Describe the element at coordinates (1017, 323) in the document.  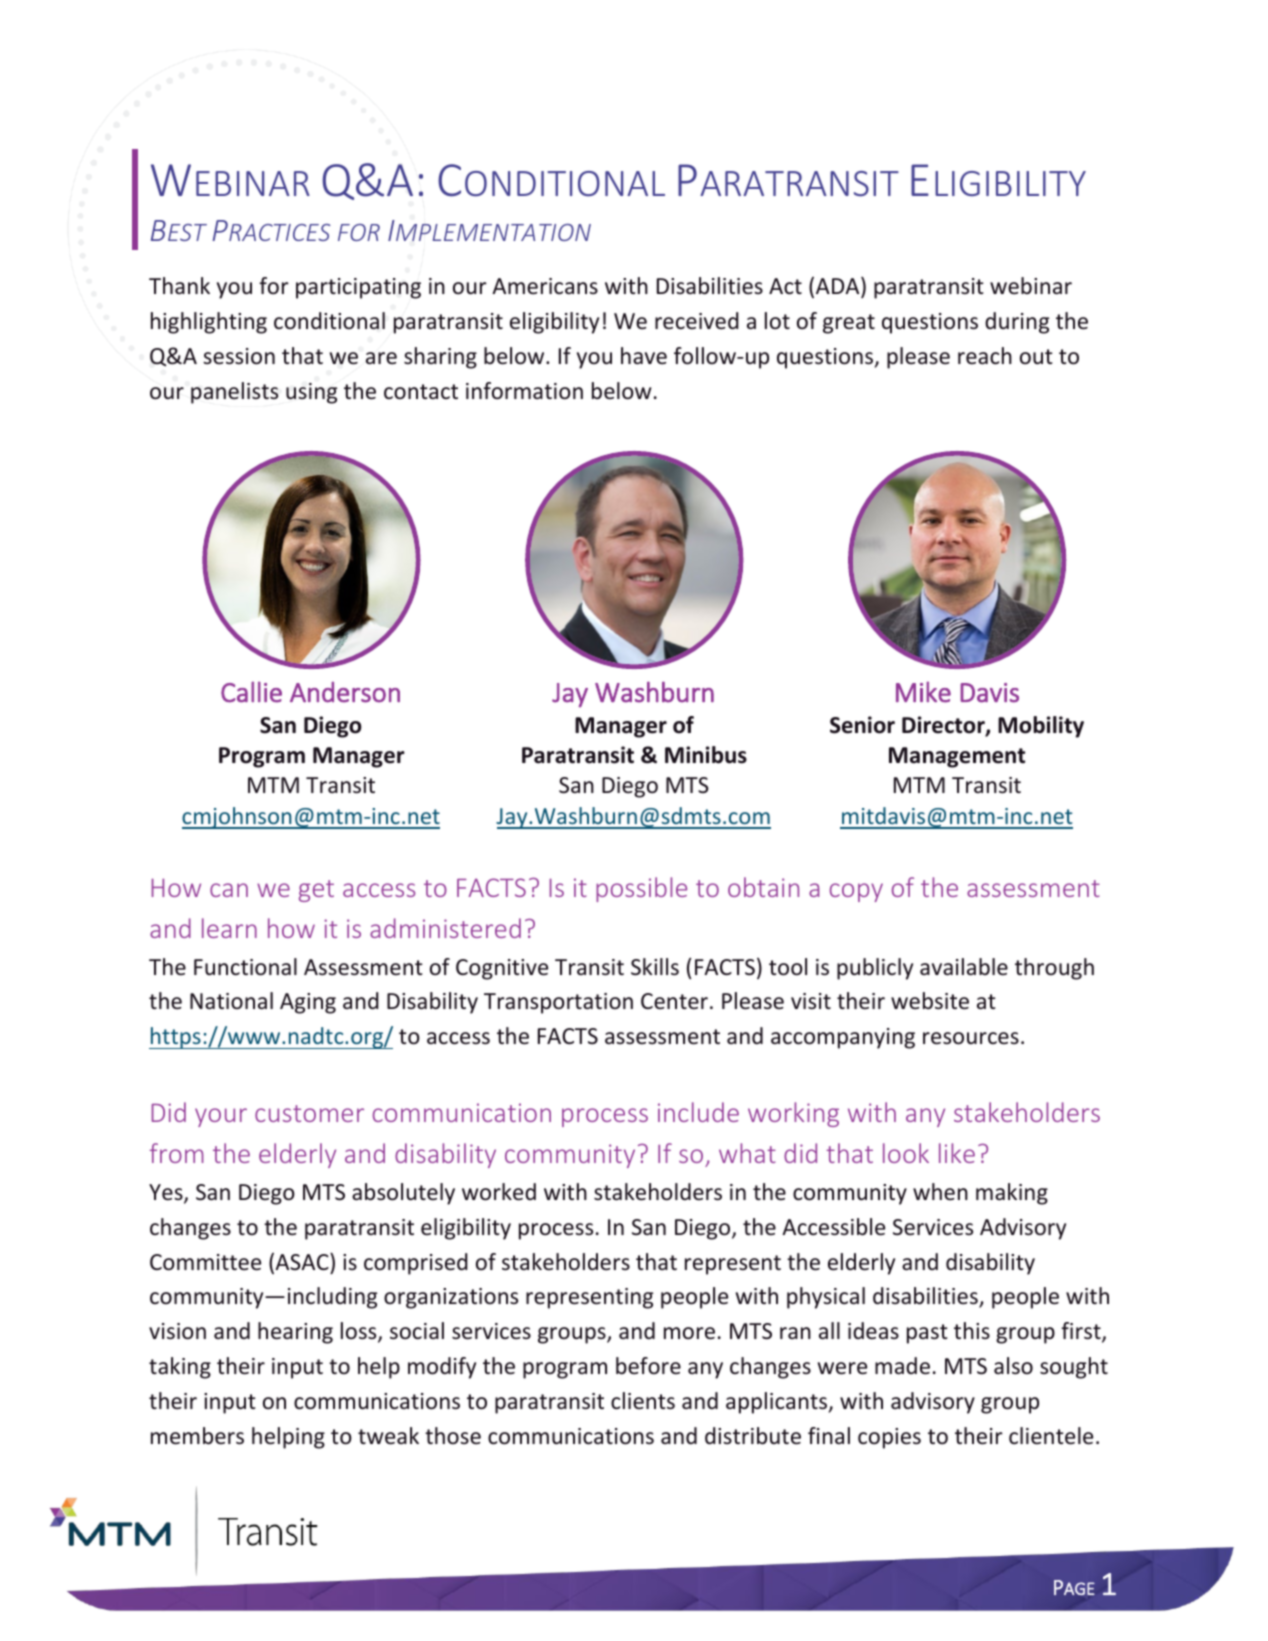
I see `during` at that location.
